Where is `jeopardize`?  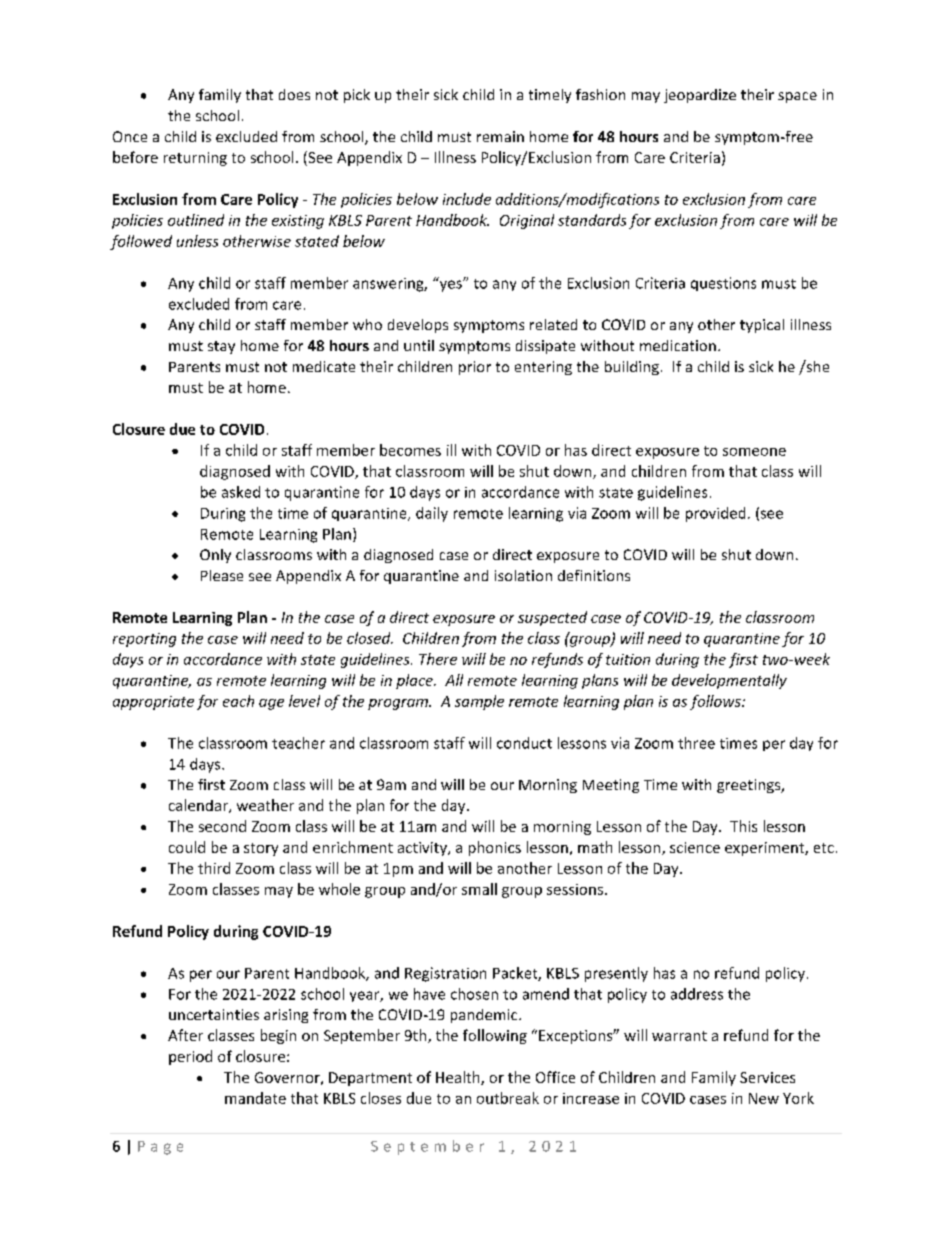
jeopardize is located at coordinates (700, 96).
